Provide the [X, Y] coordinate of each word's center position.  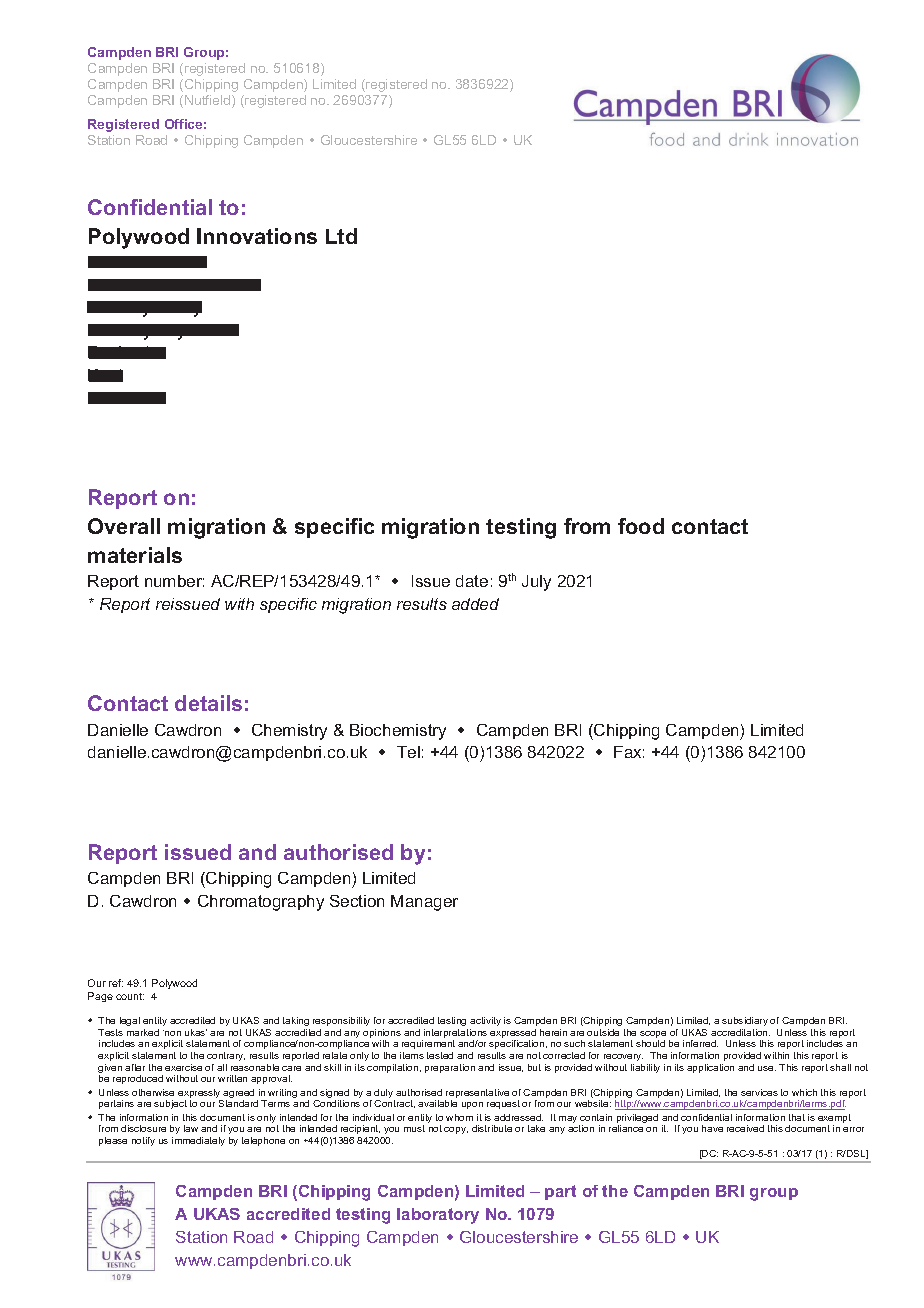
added [475, 604]
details [208, 703]
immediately [198, 1141]
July [536, 583]
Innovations [257, 236]
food [641, 526]
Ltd [341, 236]
